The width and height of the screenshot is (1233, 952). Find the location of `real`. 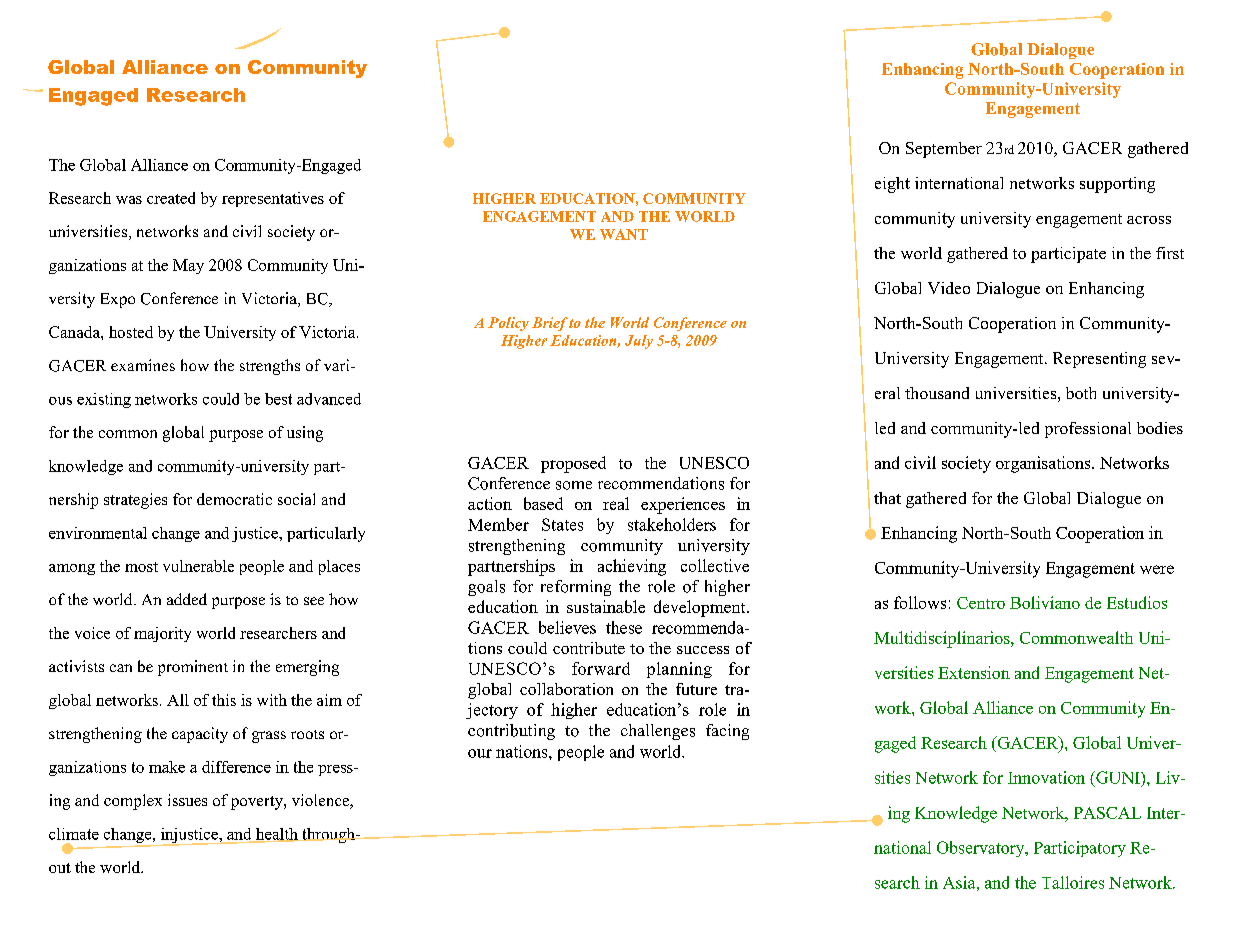

real is located at coordinates (616, 503).
